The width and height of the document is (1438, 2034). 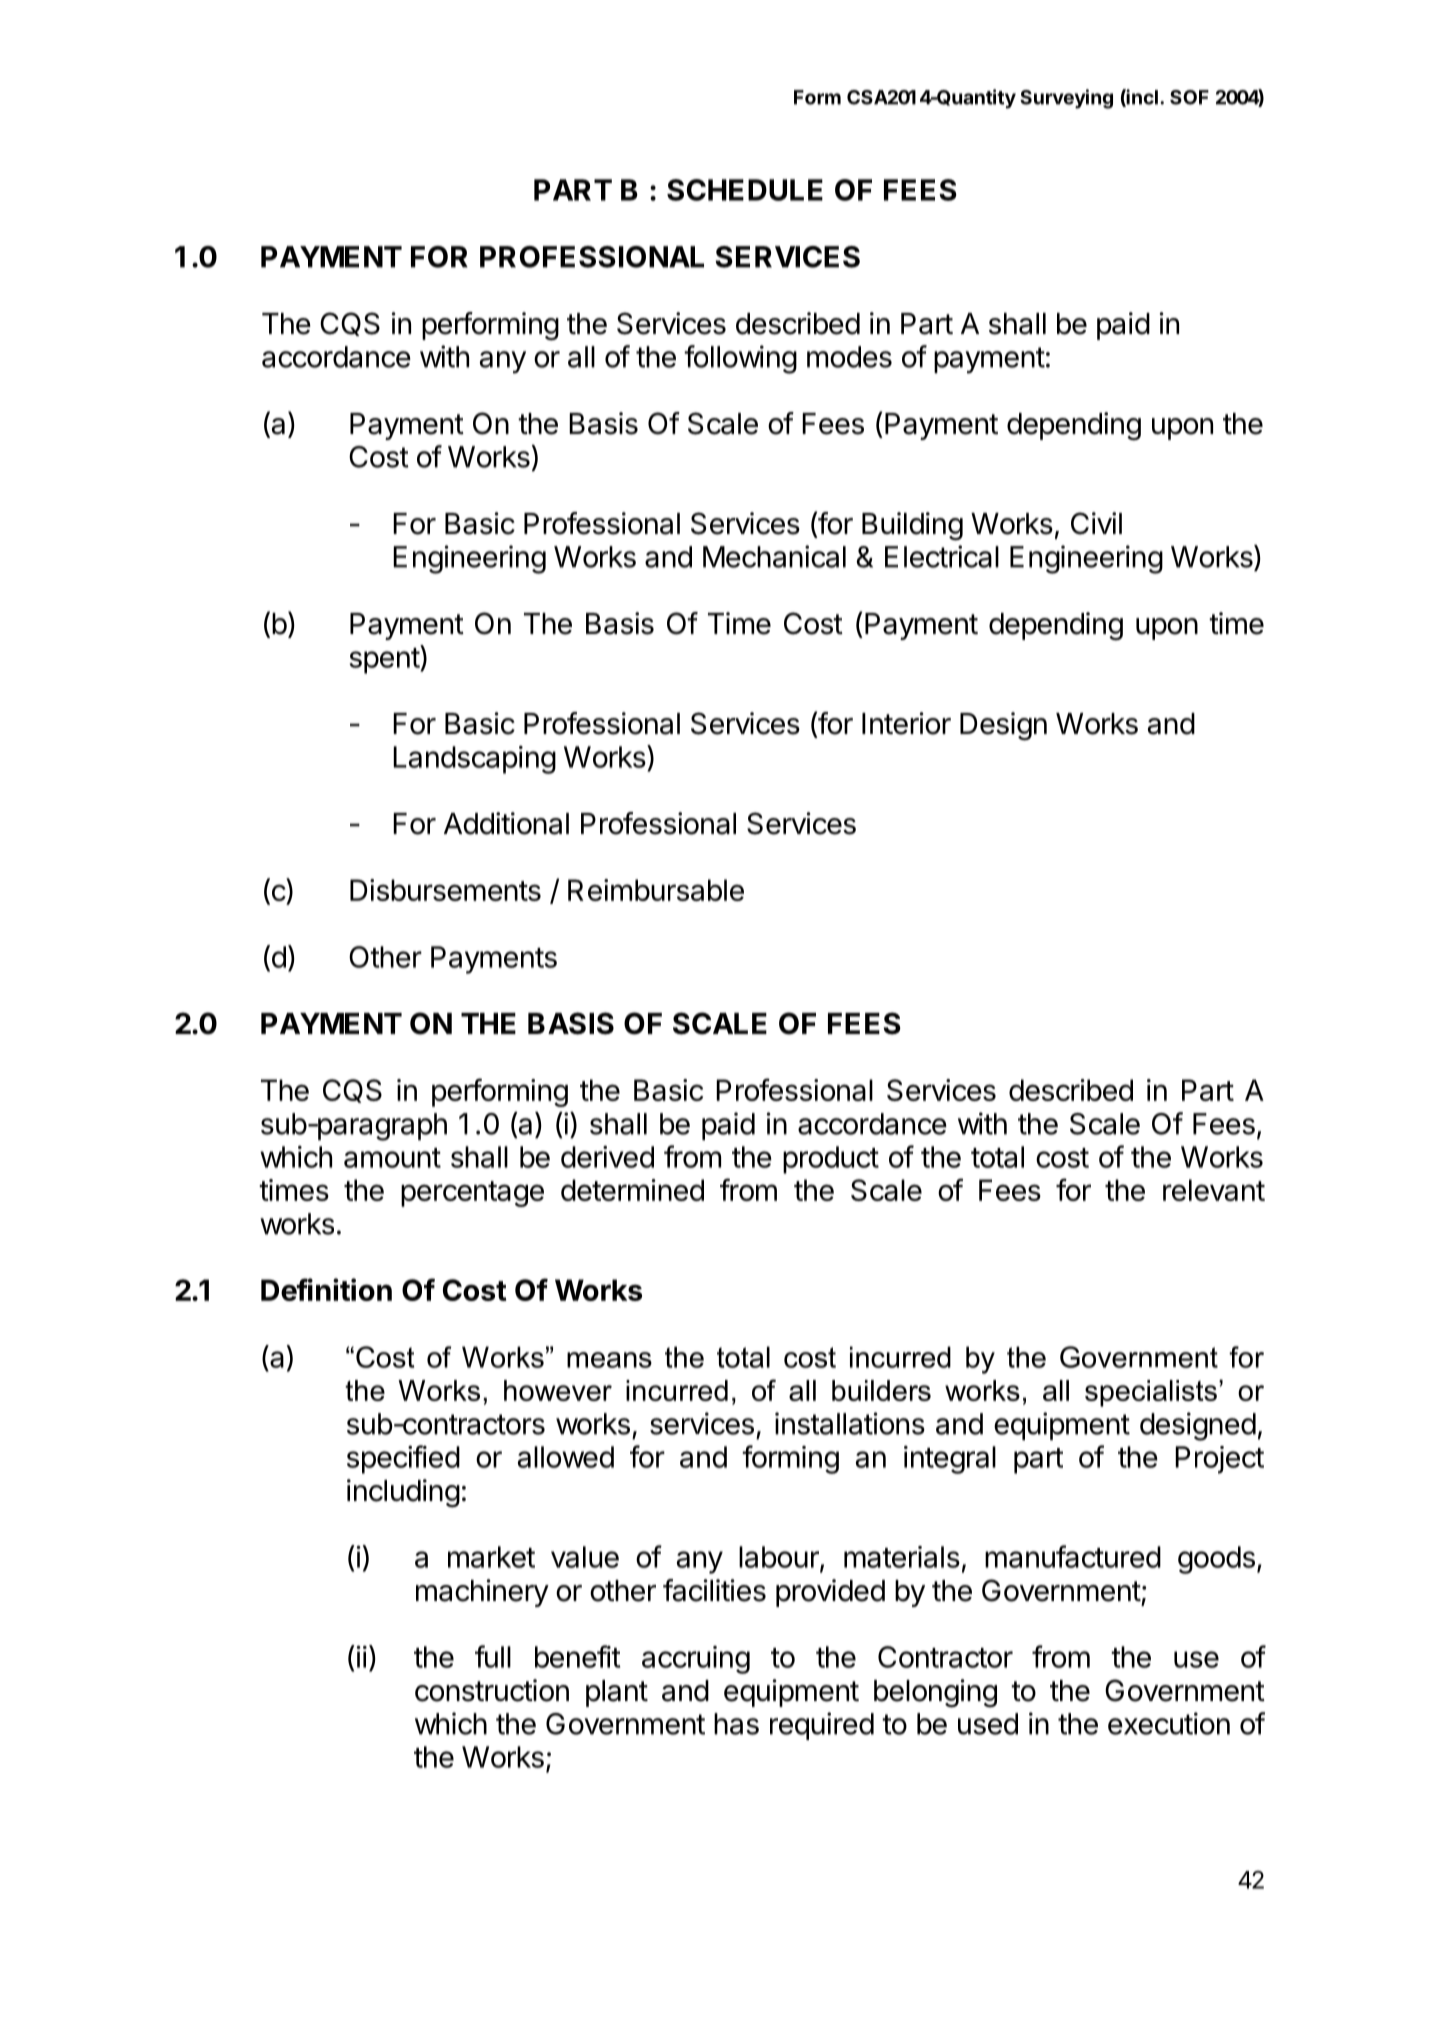 What do you see at coordinates (1214, 1190) in the document?
I see `relevant` at bounding box center [1214, 1190].
